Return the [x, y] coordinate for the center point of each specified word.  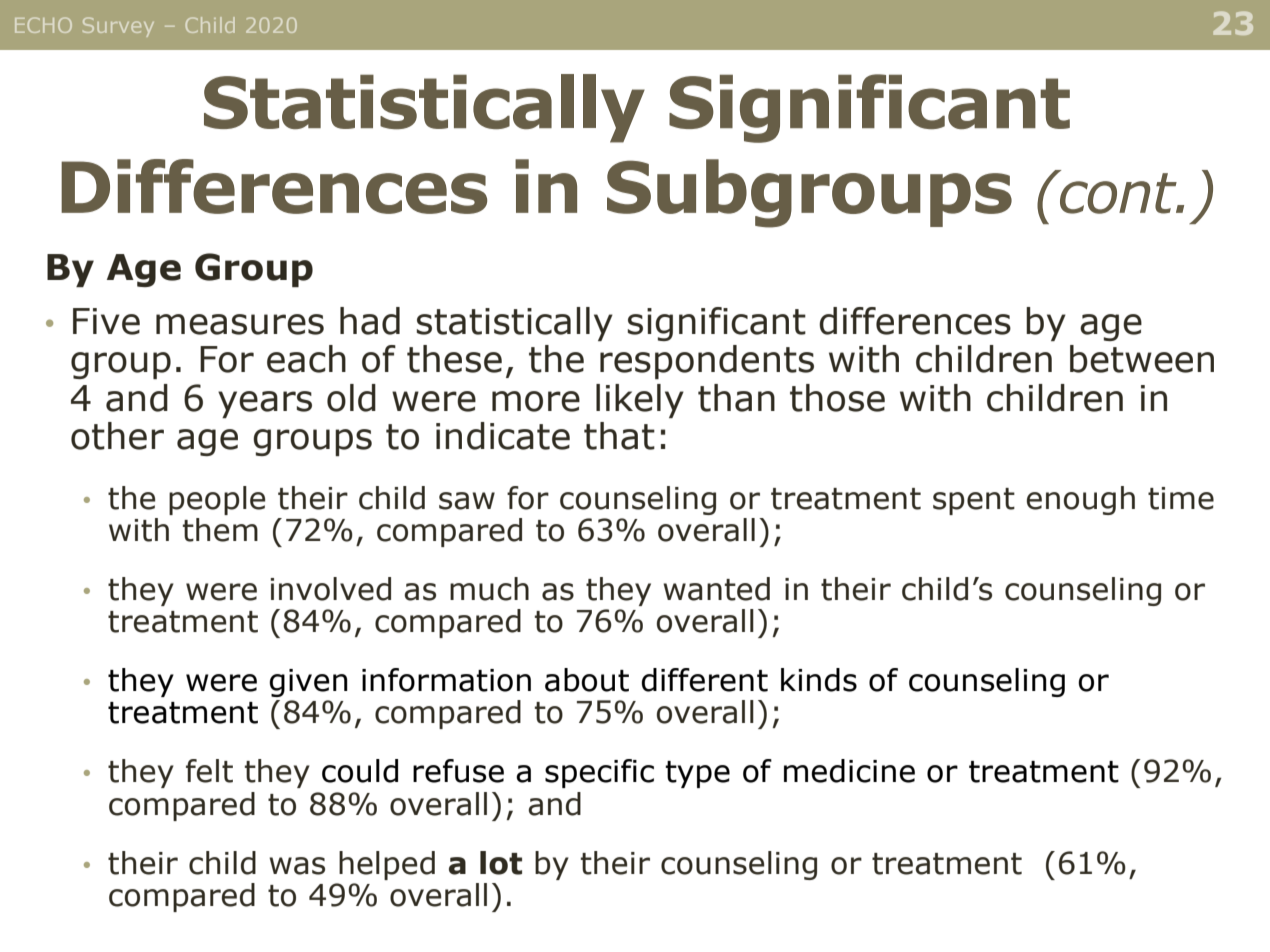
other [117, 436]
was [297, 866]
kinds [819, 680]
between [1142, 359]
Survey [118, 27]
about [587, 680]
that [619, 436]
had [370, 321]
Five [106, 321]
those [837, 398]
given [308, 683]
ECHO [43, 25]
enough [1081, 500]
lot [501, 863]
